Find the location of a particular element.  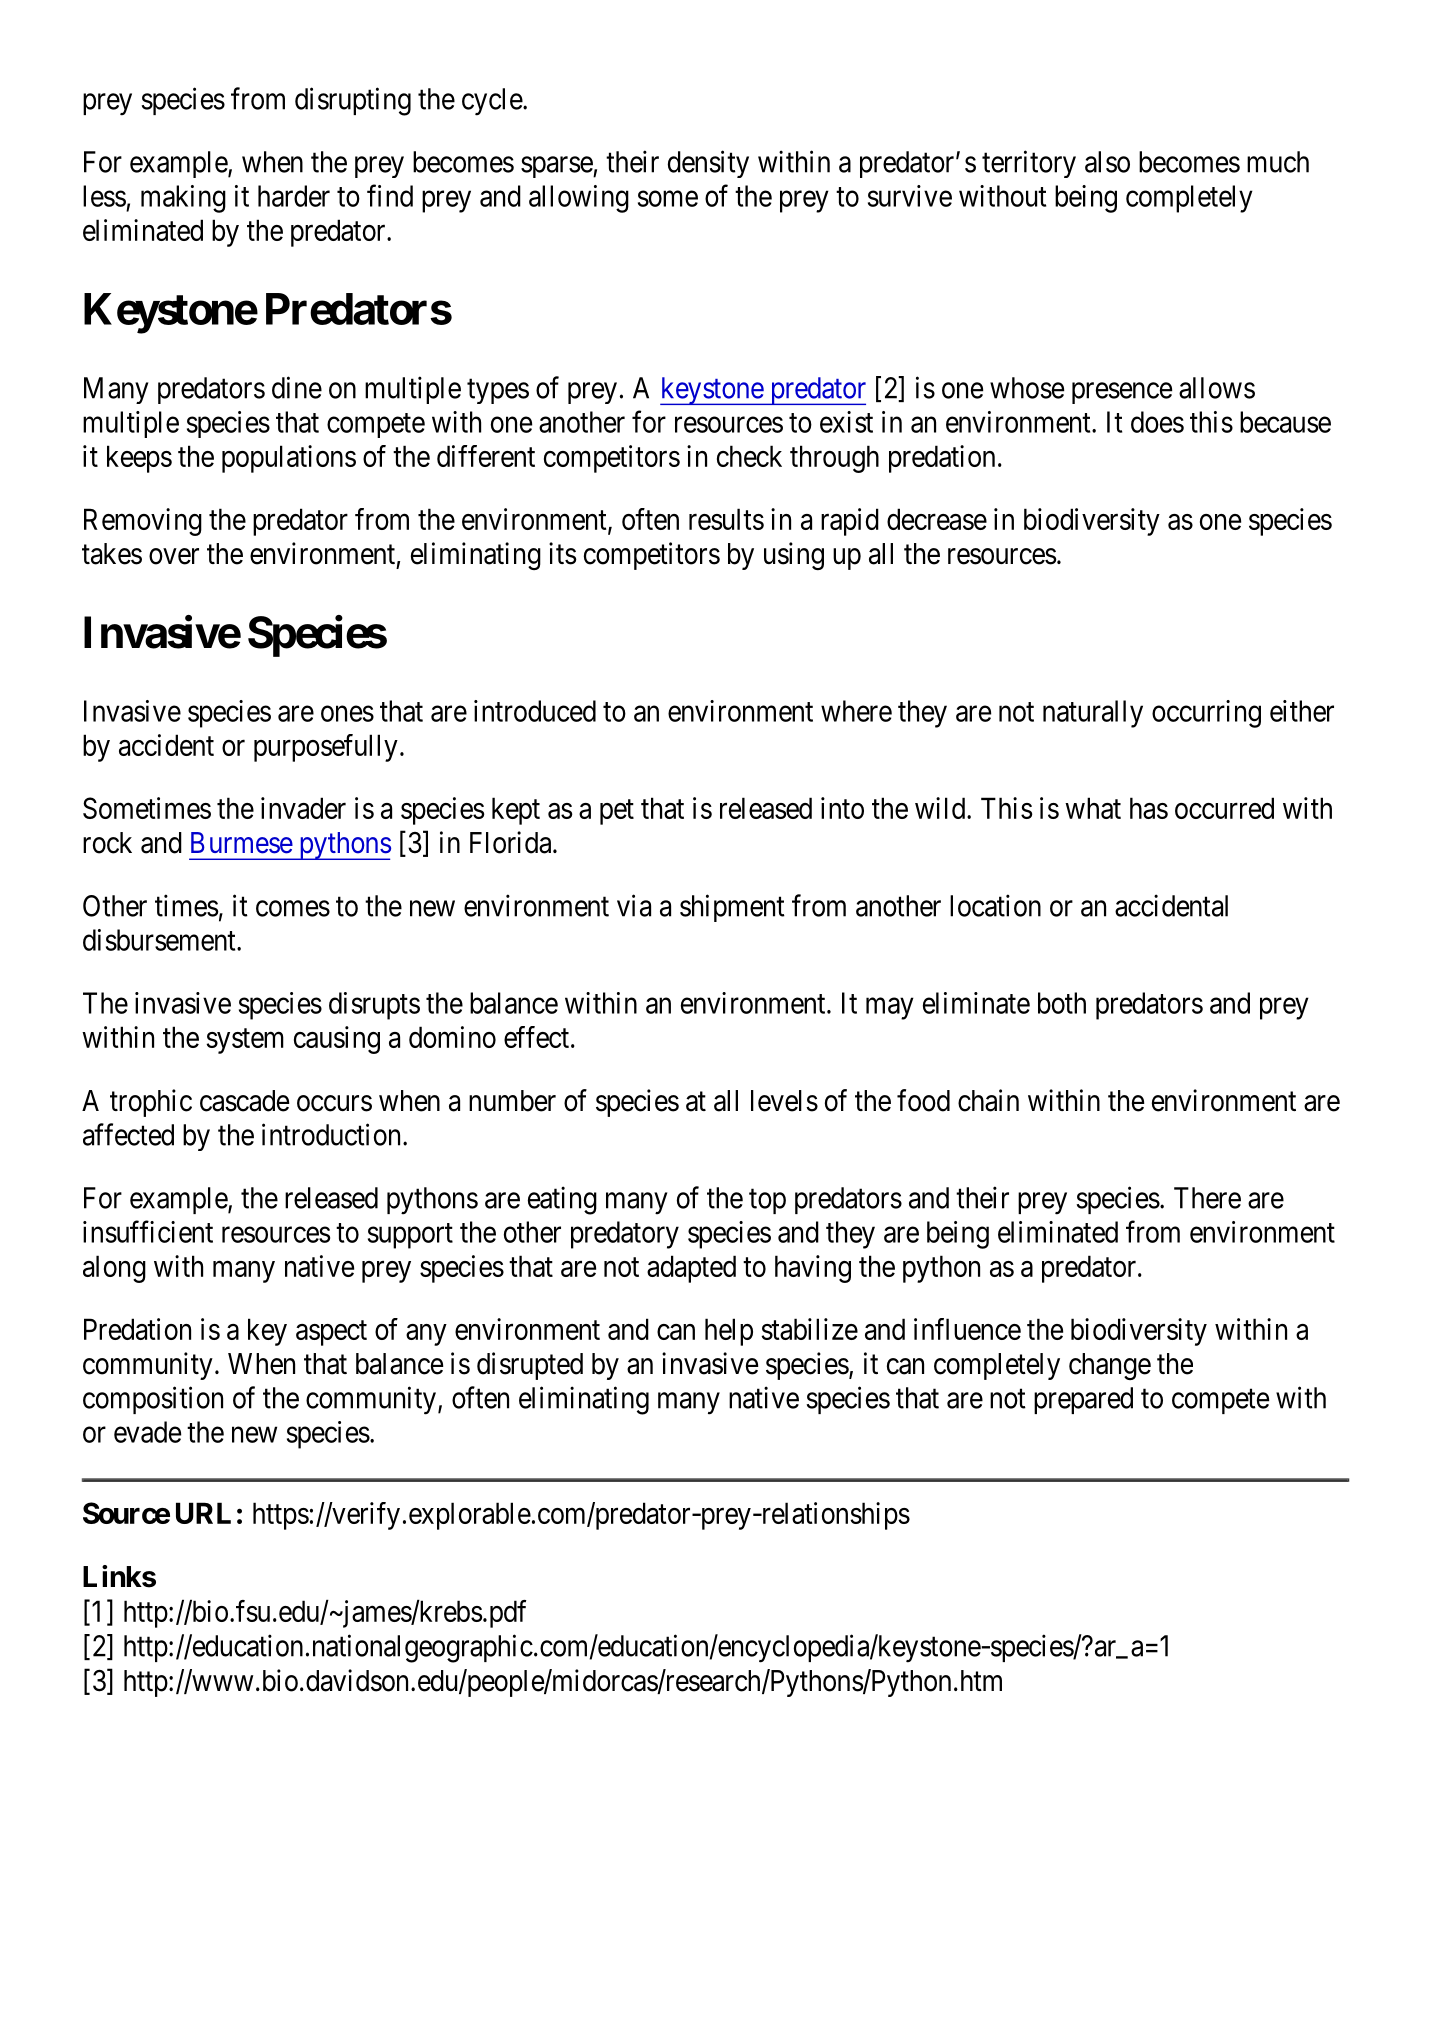

its is located at coordinates (563, 553).
